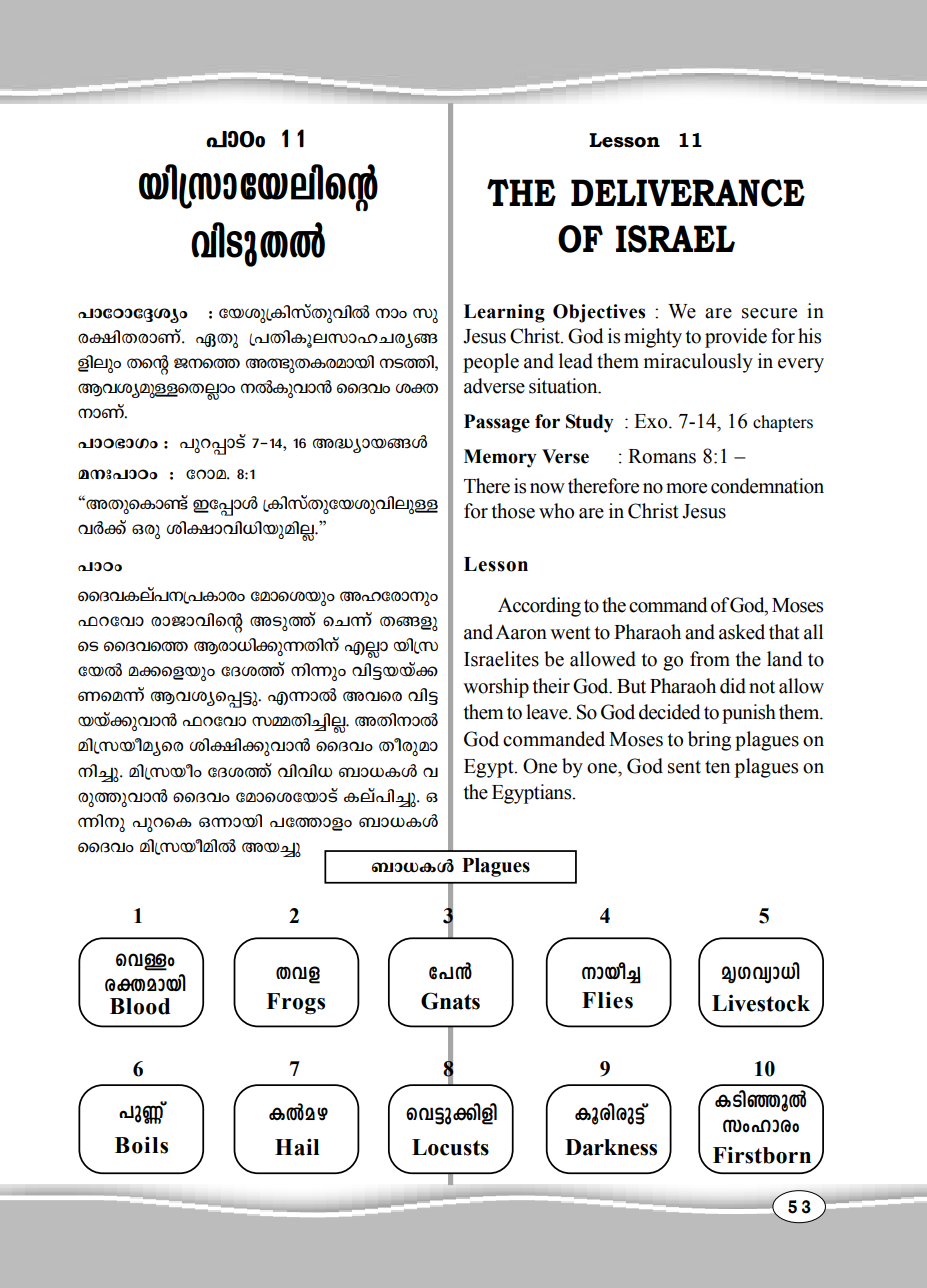 This screenshot has width=927, height=1288. Describe the element at coordinates (504, 313) in the screenshot. I see `Learning` at that location.
